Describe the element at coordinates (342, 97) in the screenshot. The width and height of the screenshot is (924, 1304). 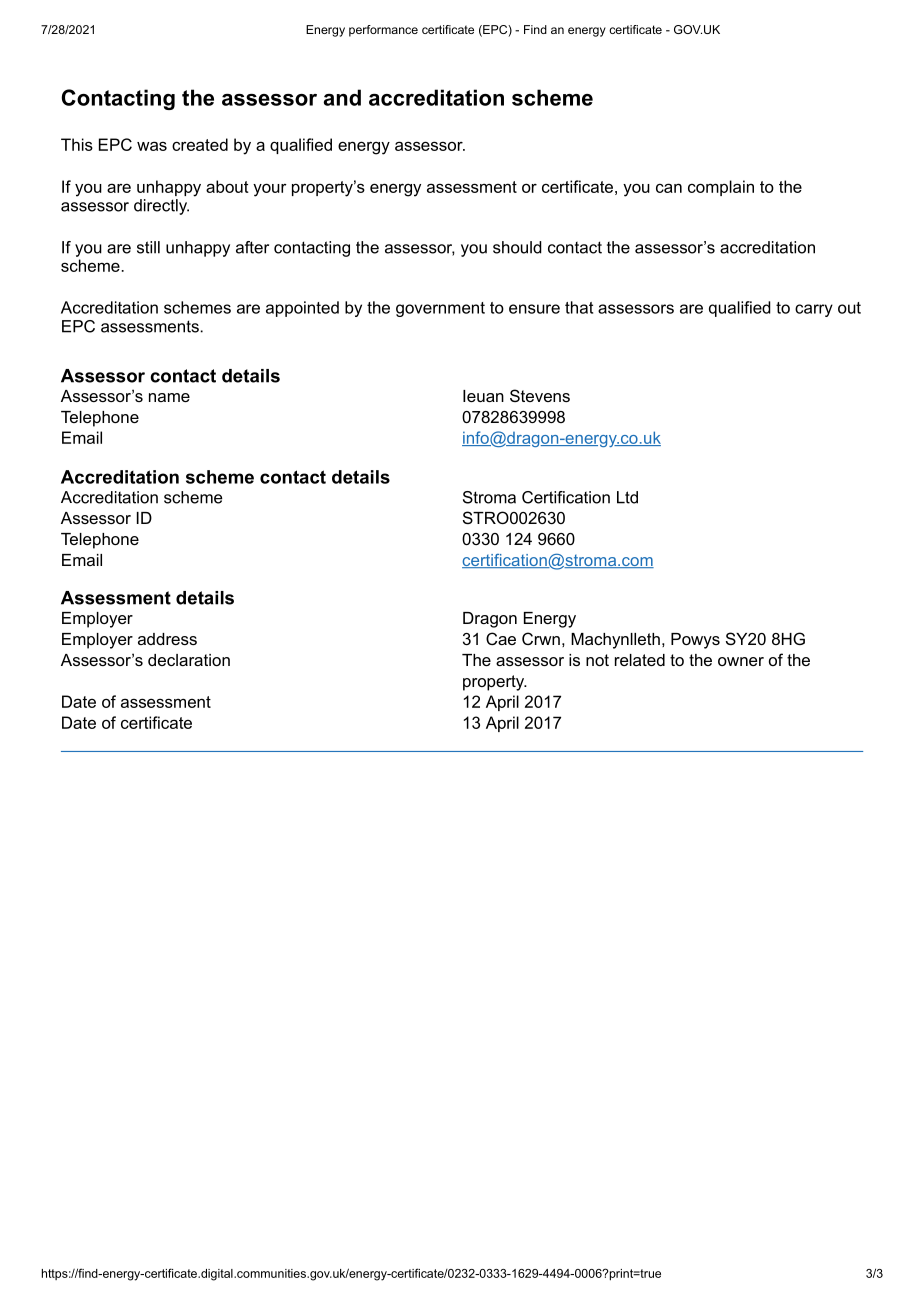
I see `and` at that location.
